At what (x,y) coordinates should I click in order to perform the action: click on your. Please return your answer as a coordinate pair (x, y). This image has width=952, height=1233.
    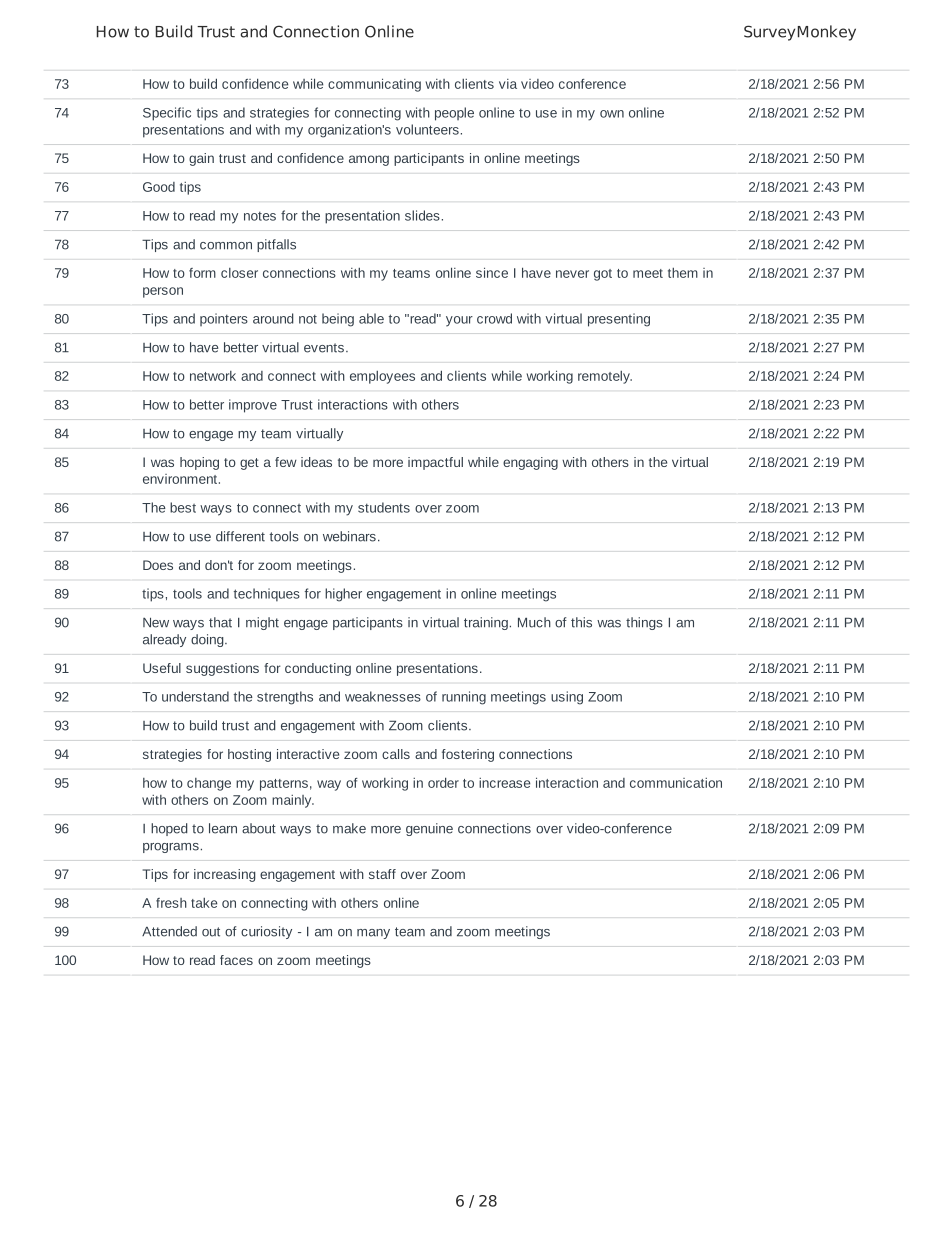
    Looking at the image, I should click on (459, 321).
